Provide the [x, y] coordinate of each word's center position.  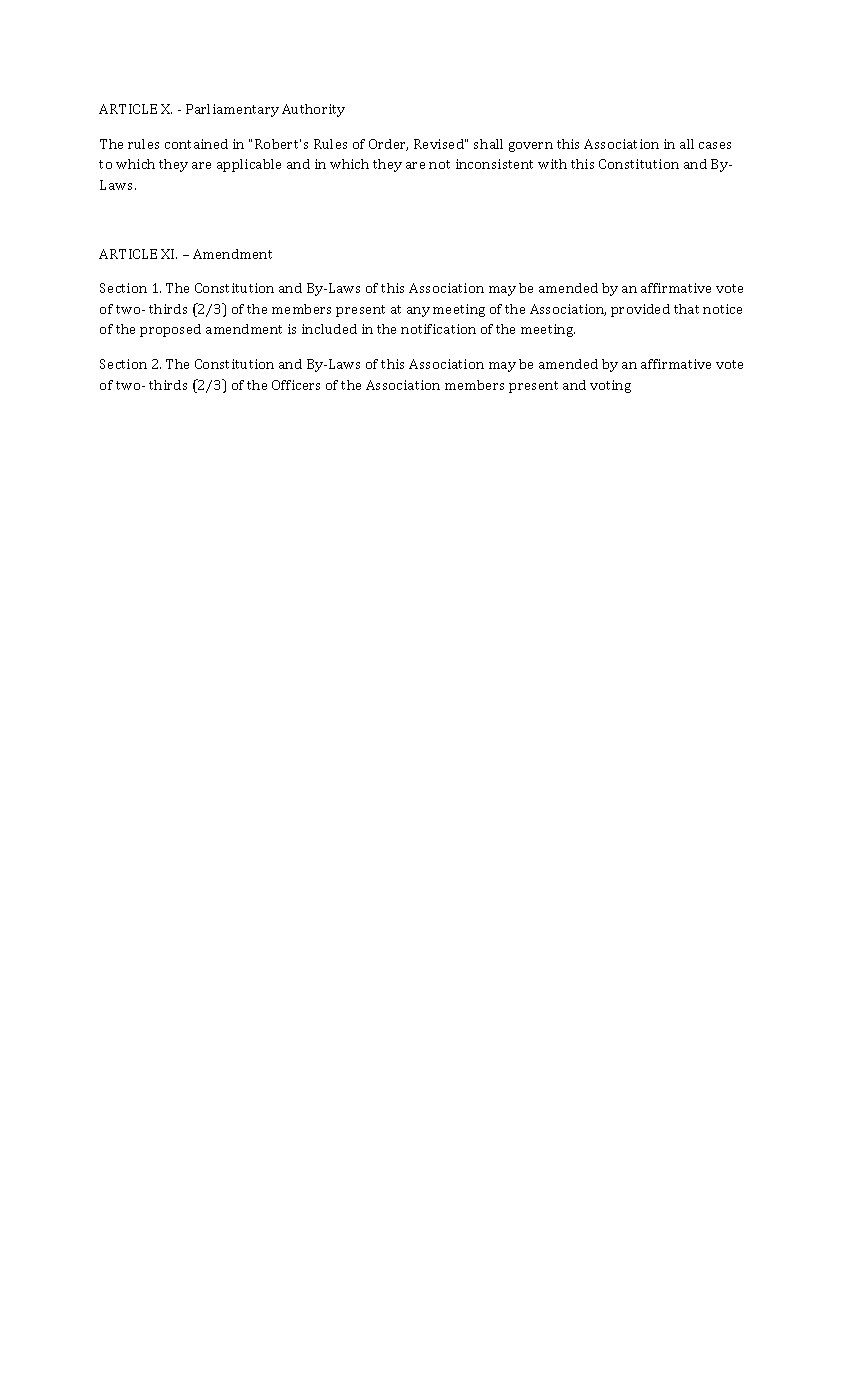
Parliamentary [232, 110]
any [418, 312]
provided [640, 310]
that [686, 309]
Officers [296, 385]
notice [722, 309]
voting [610, 386]
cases [715, 145]
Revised [440, 144]
